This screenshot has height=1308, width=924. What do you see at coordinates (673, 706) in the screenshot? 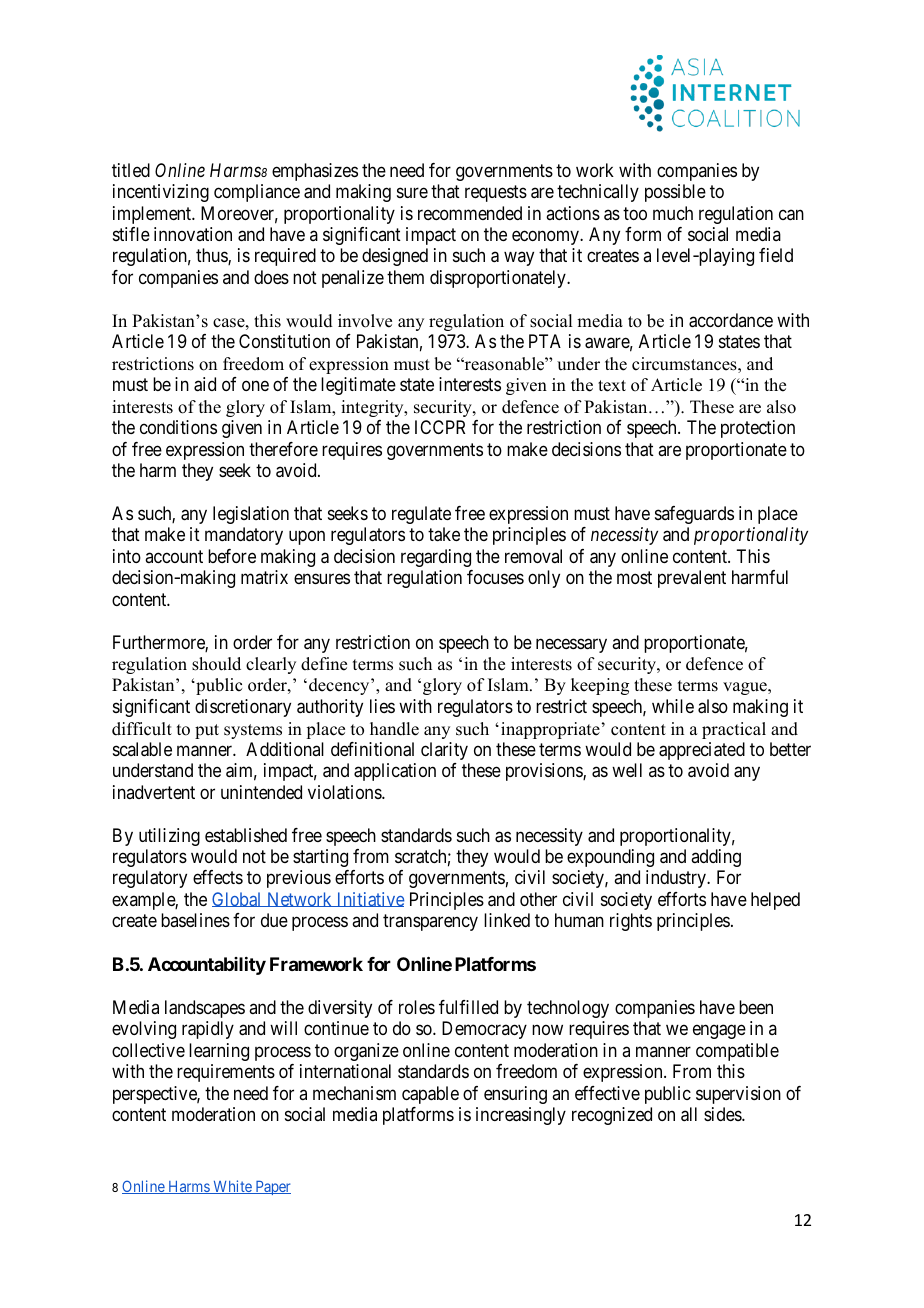
I see `while` at bounding box center [673, 706].
